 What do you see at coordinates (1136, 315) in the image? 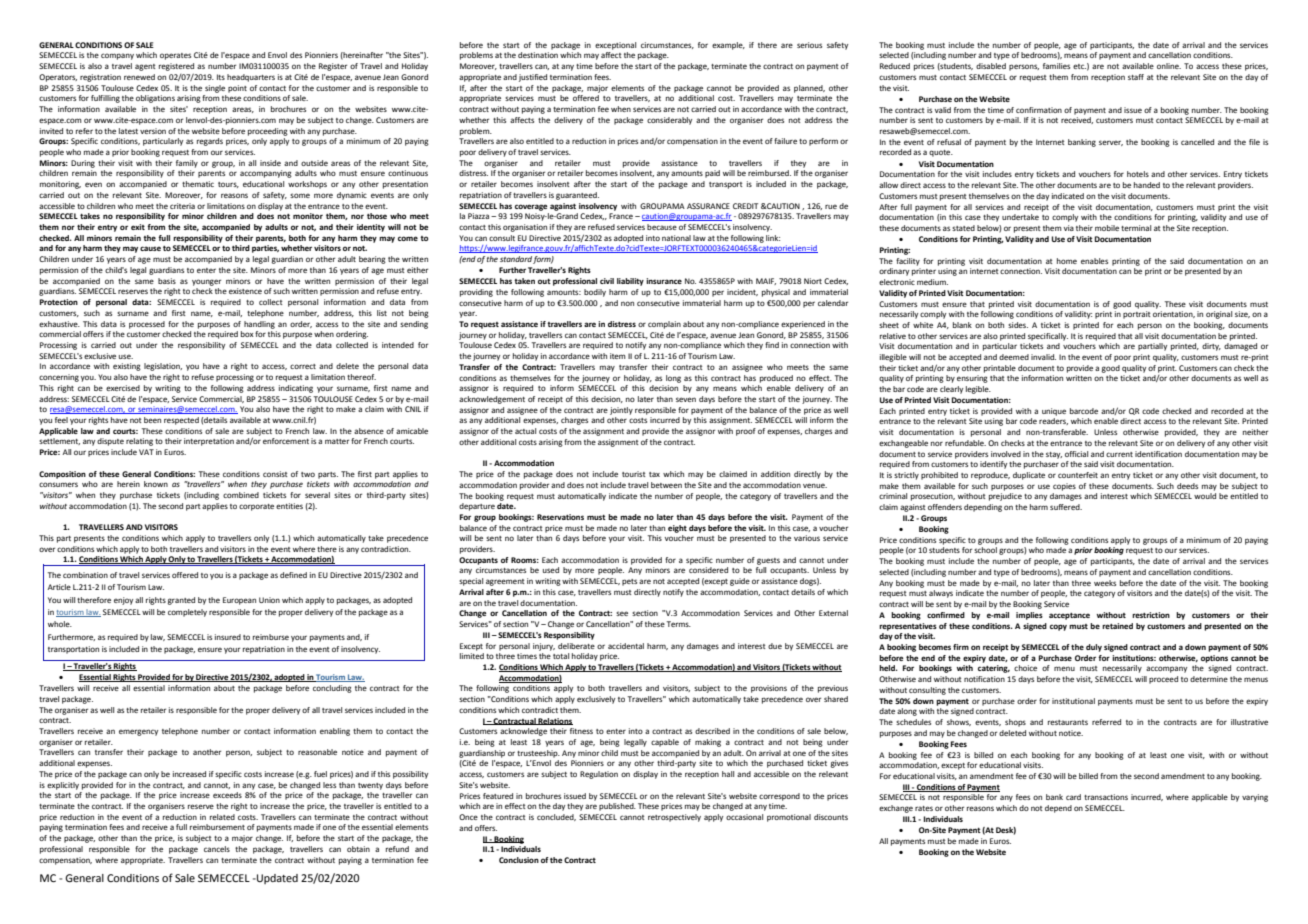
I see `portrait` at bounding box center [1136, 315].
